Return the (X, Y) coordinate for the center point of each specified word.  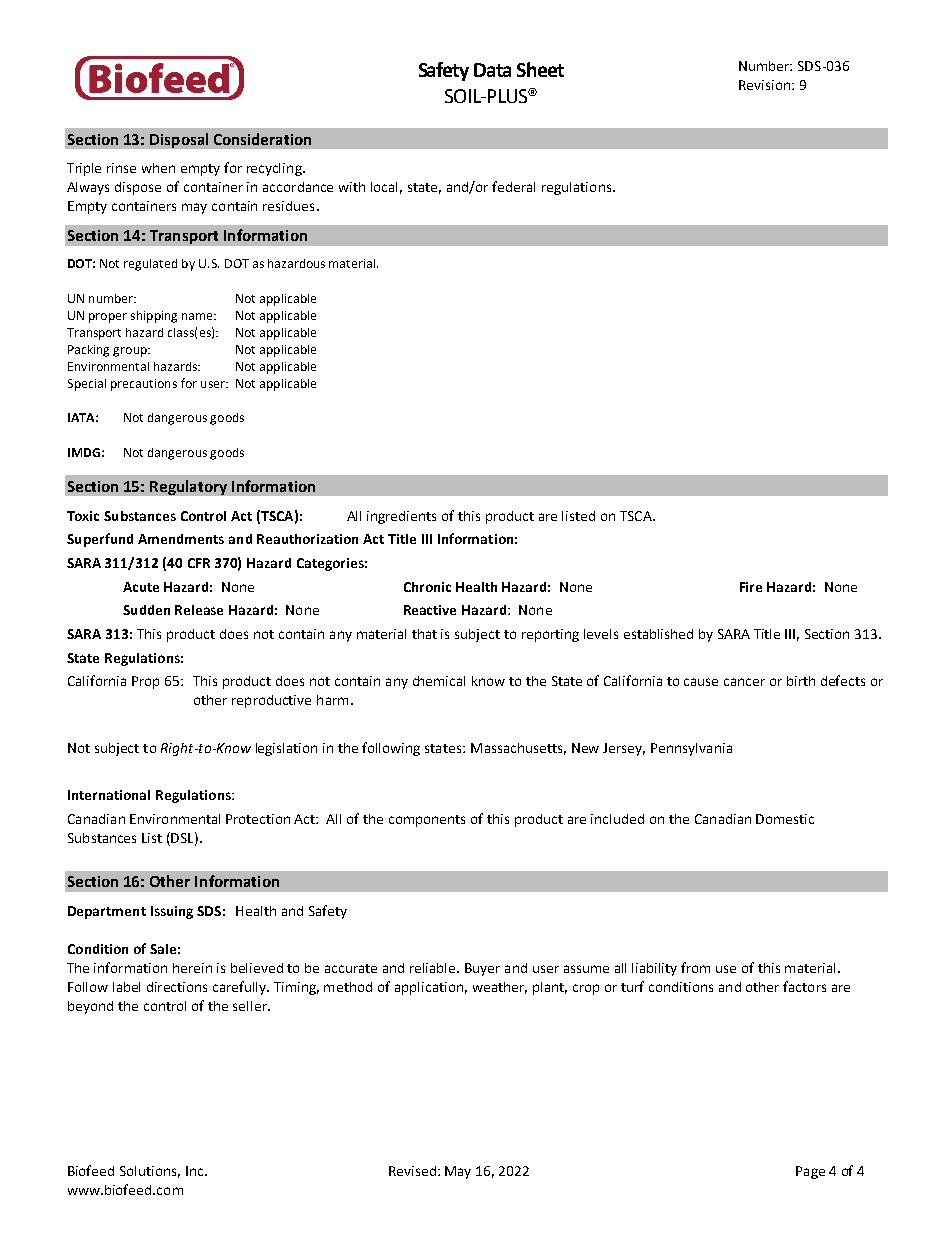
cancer (744, 682)
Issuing (172, 912)
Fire (751, 587)
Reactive (430, 610)
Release (199, 610)
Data (492, 70)
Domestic (785, 819)
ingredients (401, 517)
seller (251, 1006)
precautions (144, 385)
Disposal (179, 140)
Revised (412, 1171)
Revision (764, 85)
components (427, 821)
